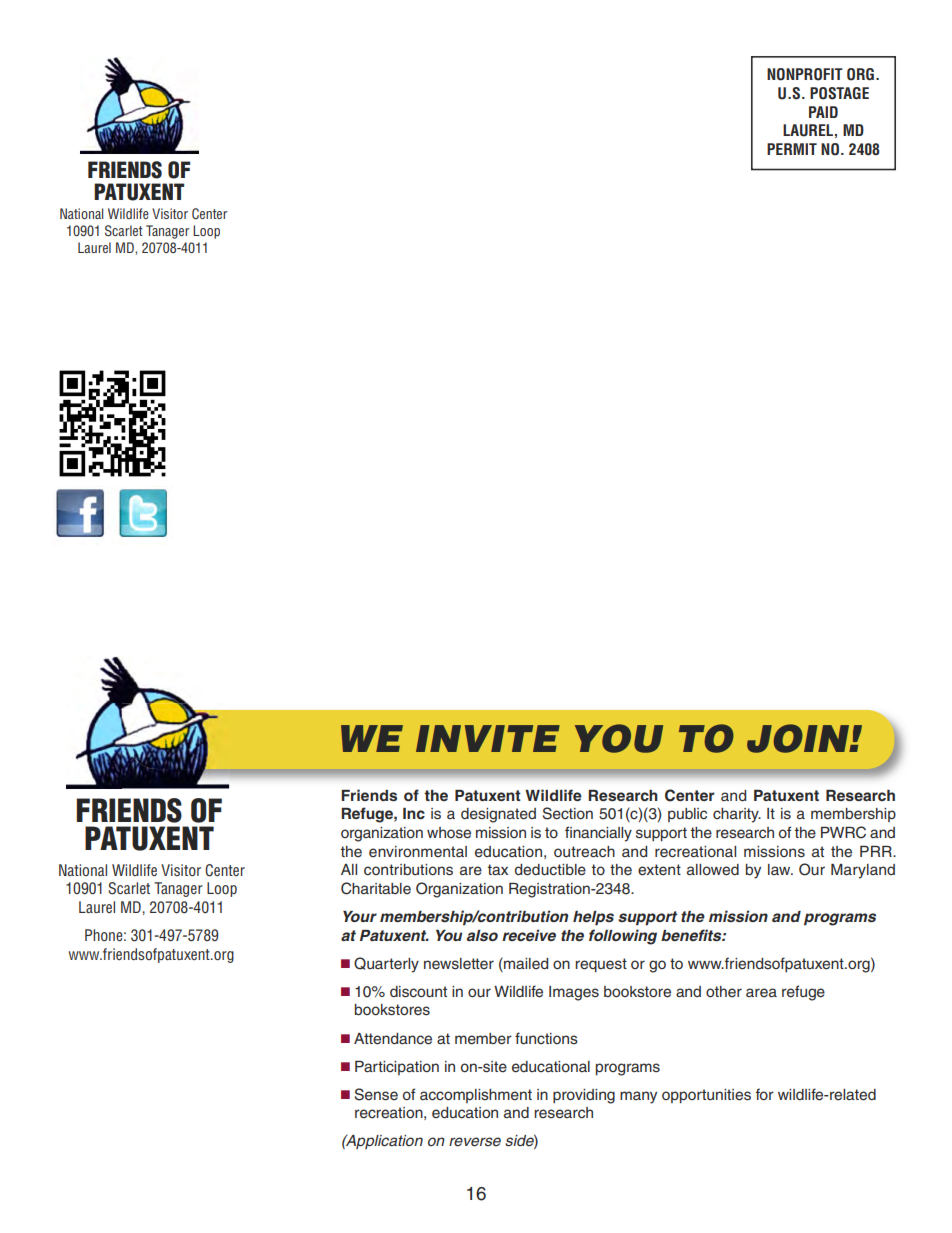  What do you see at coordinates (737, 815) in the page?
I see `charity` at bounding box center [737, 815].
